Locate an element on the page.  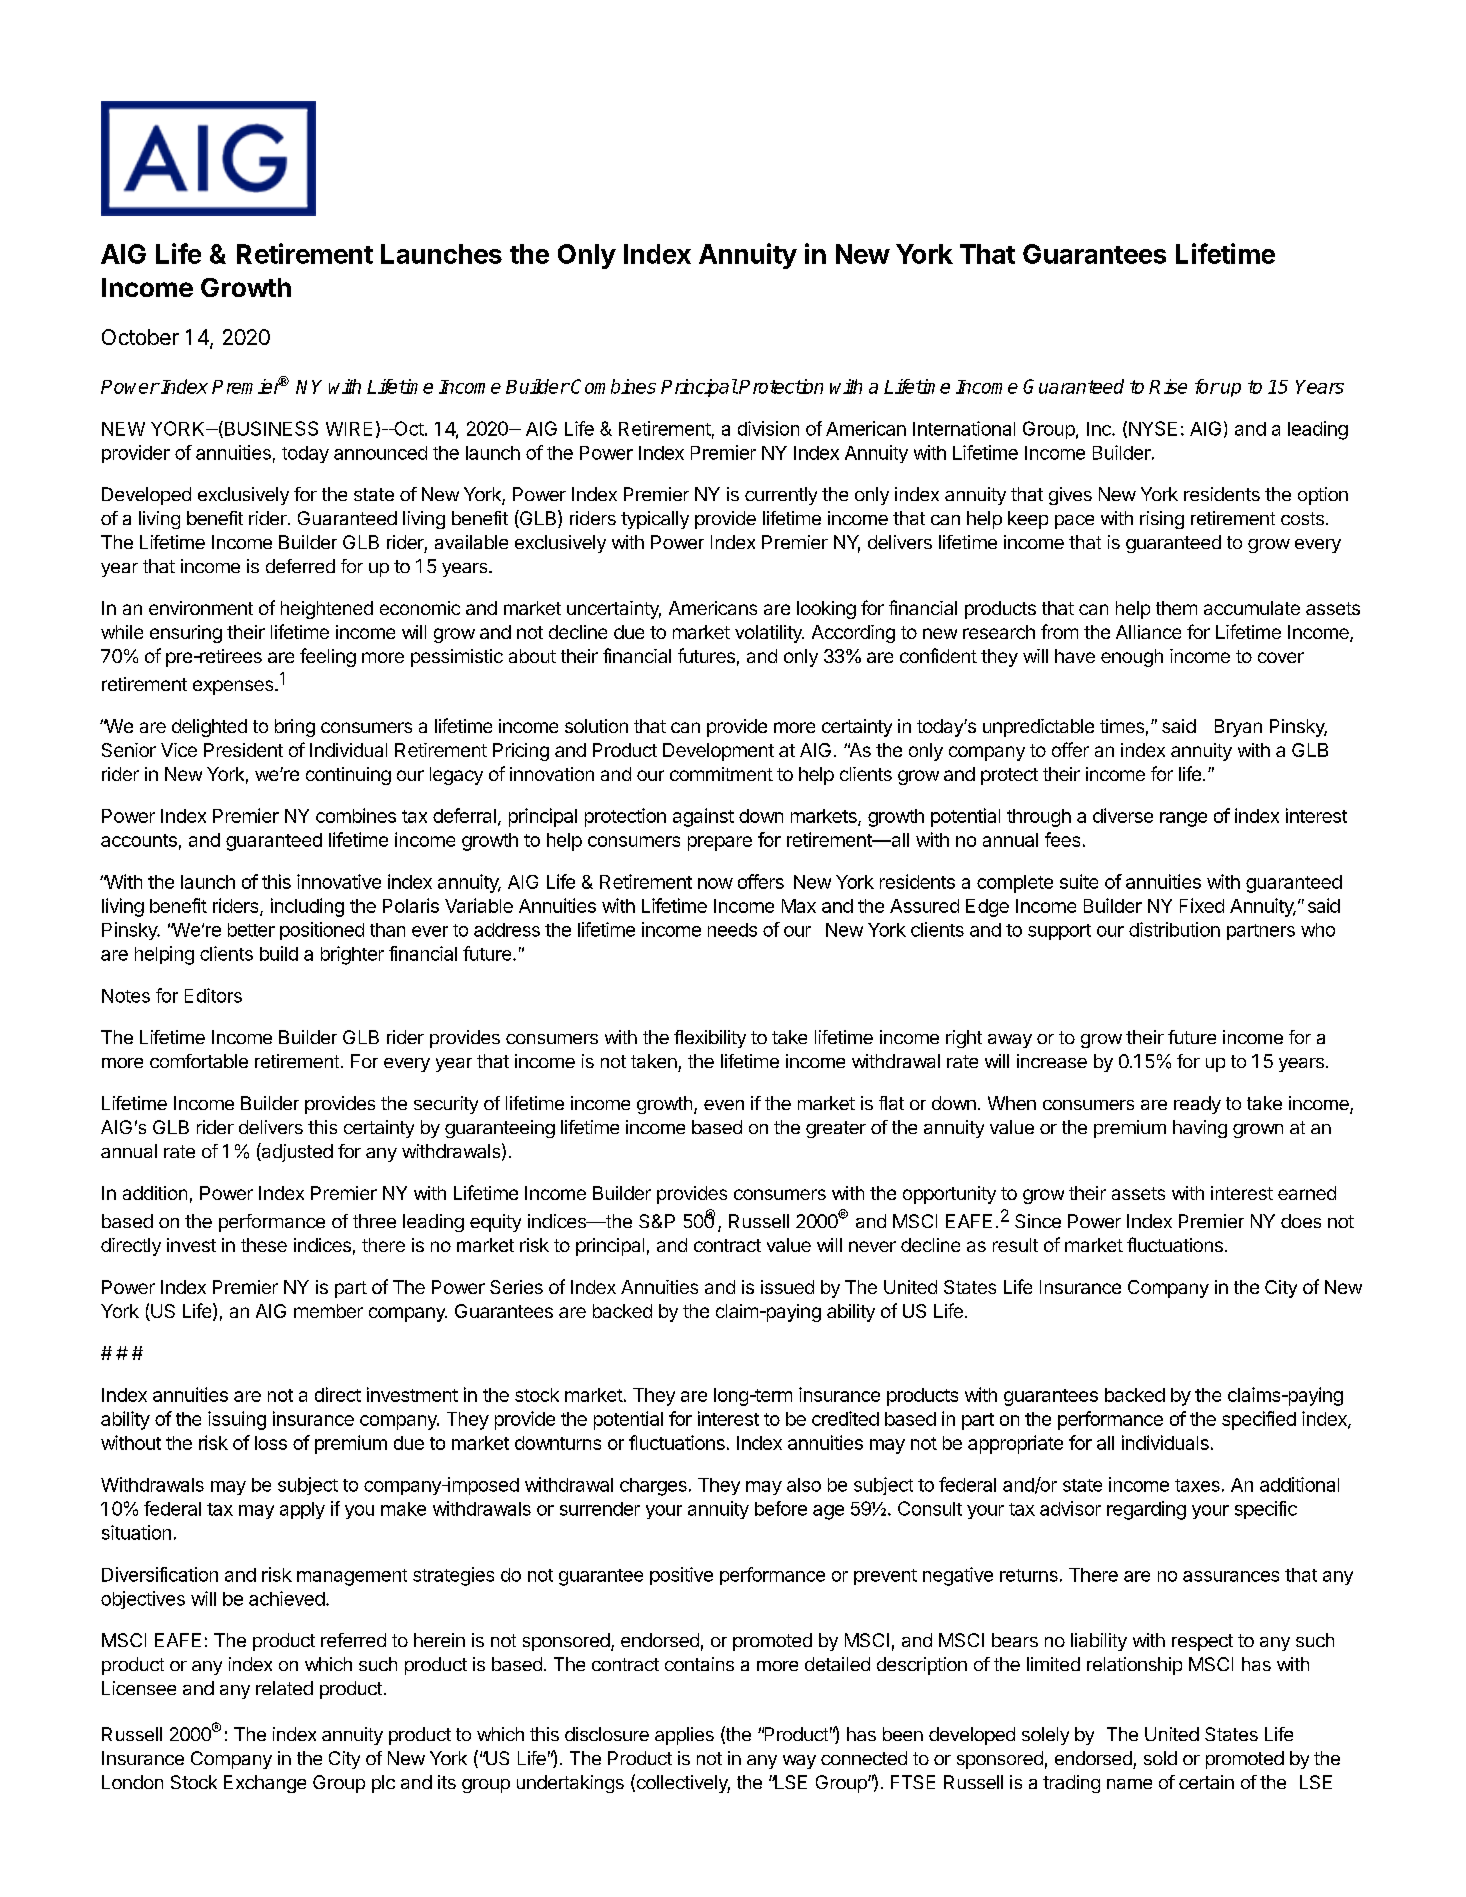
bring is located at coordinates (295, 728).
